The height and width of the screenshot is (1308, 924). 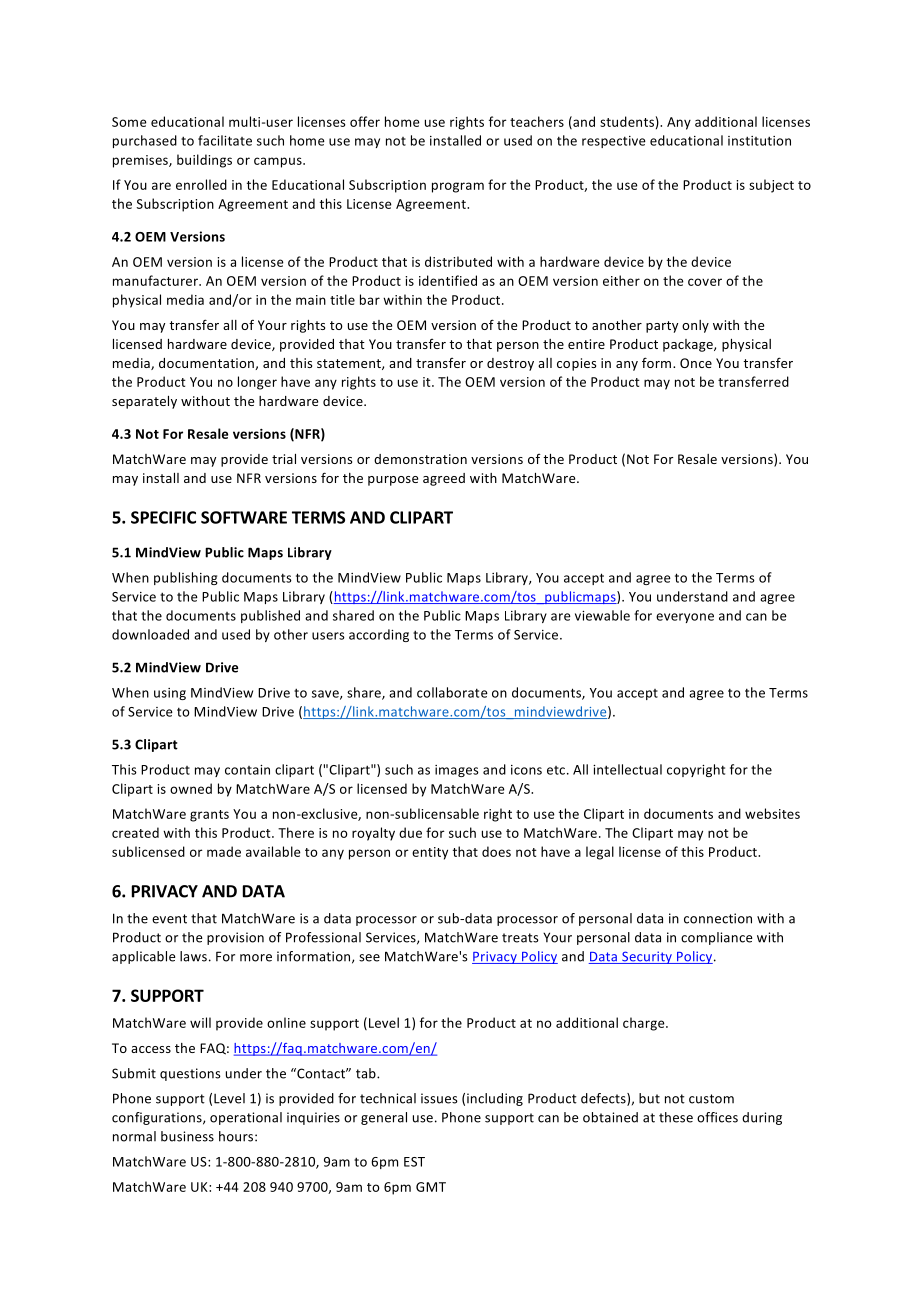 I want to click on GMT, so click(x=431, y=1187).
